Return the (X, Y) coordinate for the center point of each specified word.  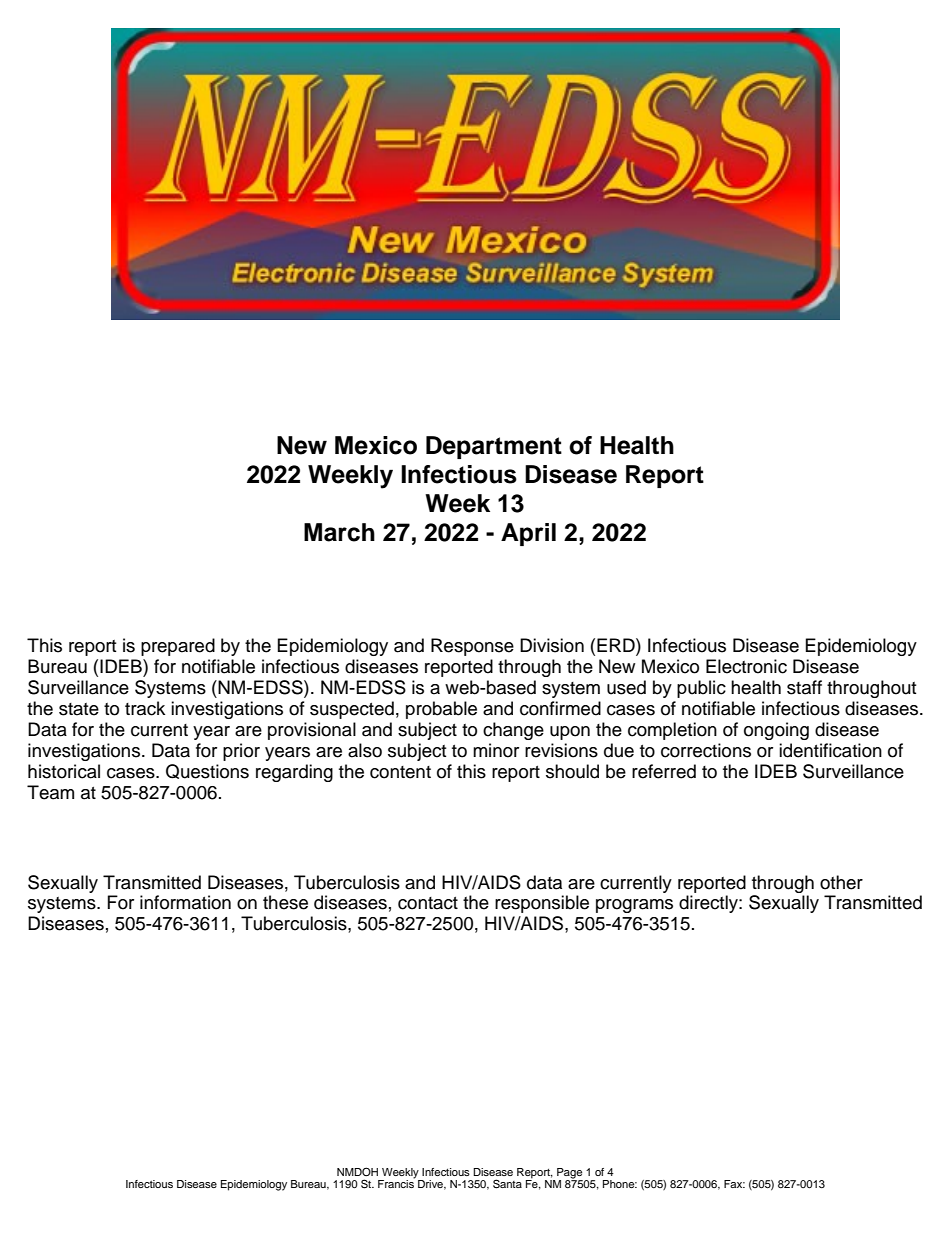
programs (634, 906)
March (339, 532)
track (145, 708)
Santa (507, 1184)
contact (428, 903)
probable (441, 710)
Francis (396, 1183)
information (185, 902)
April (528, 534)
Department (494, 447)
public (701, 689)
